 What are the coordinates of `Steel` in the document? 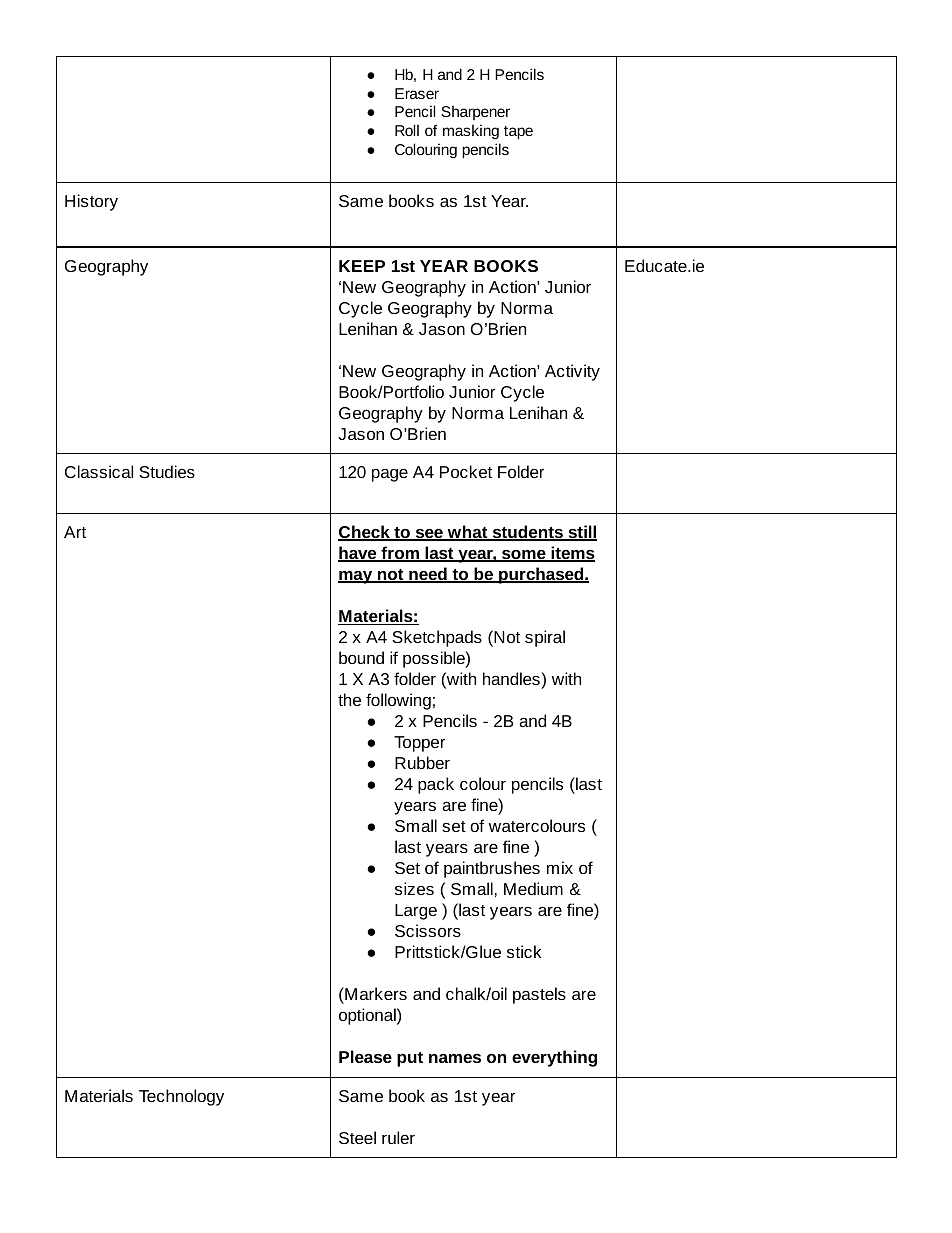 It's located at (357, 1137).
